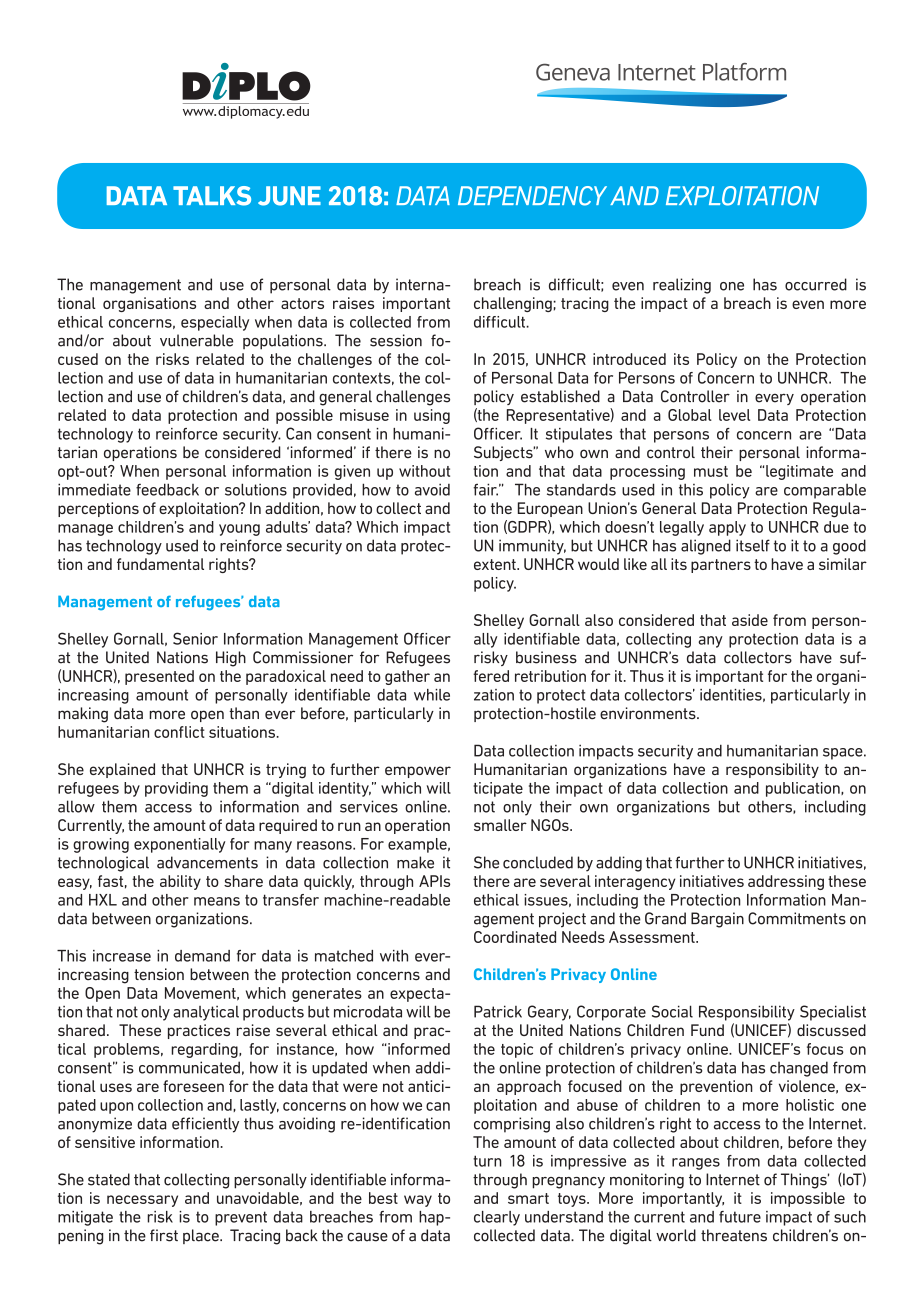  Describe the element at coordinates (142, 1201) in the image. I see `necessary` at that location.
